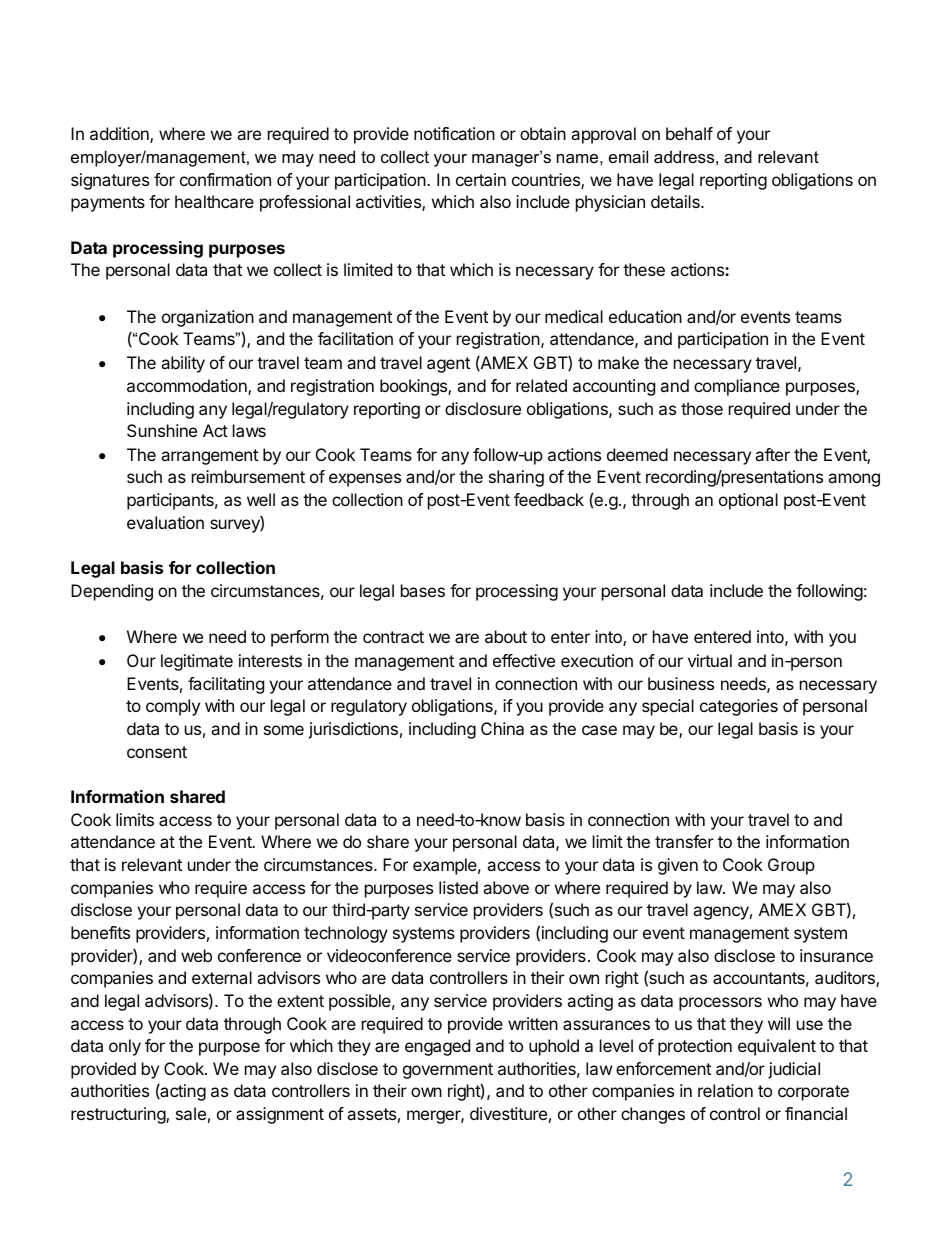 The height and width of the document is (1233, 952). Describe the element at coordinates (225, 179) in the document. I see `confirmation` at that location.
